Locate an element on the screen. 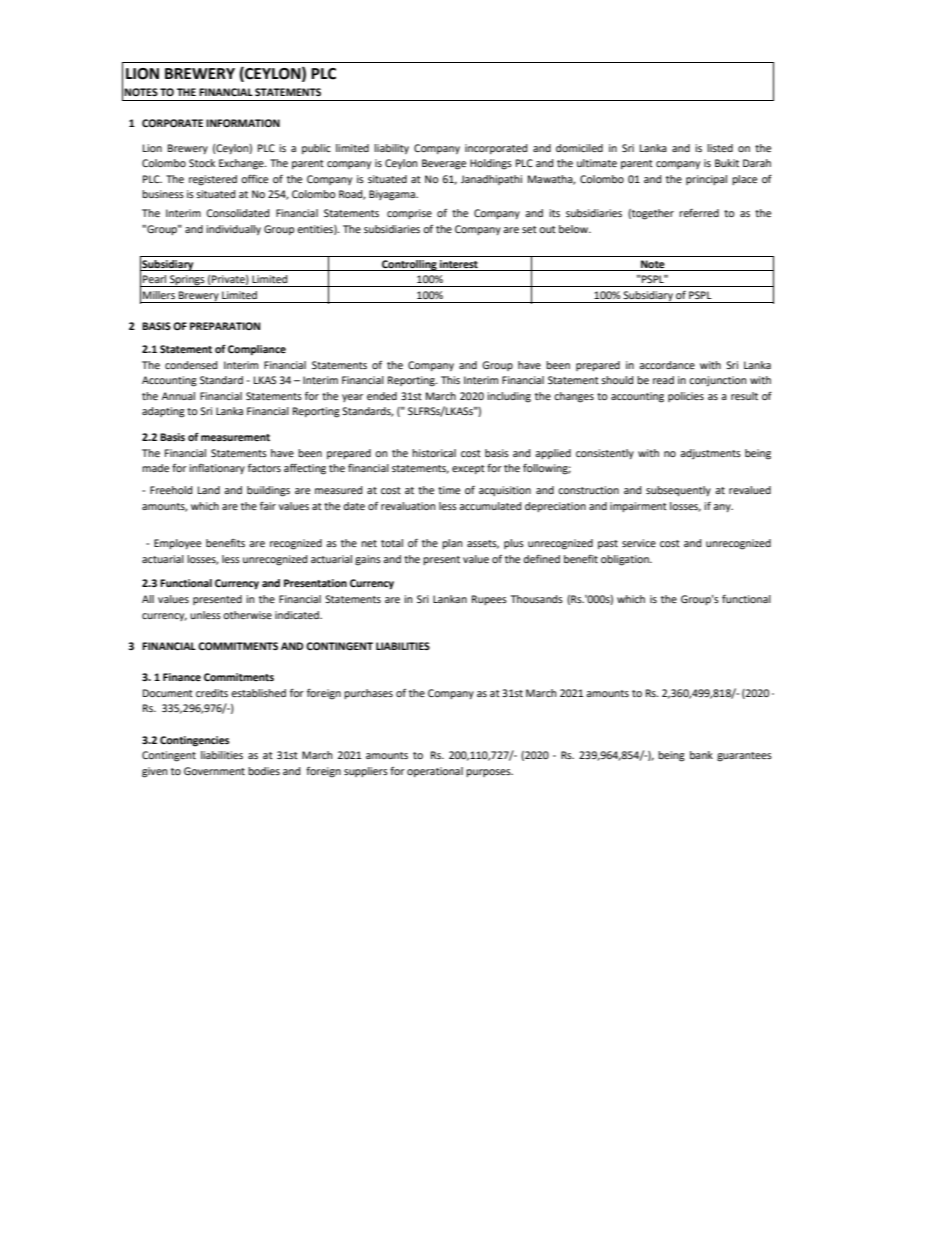 The width and height of the screenshot is (952, 1233). Rupees is located at coordinates (489, 600).
